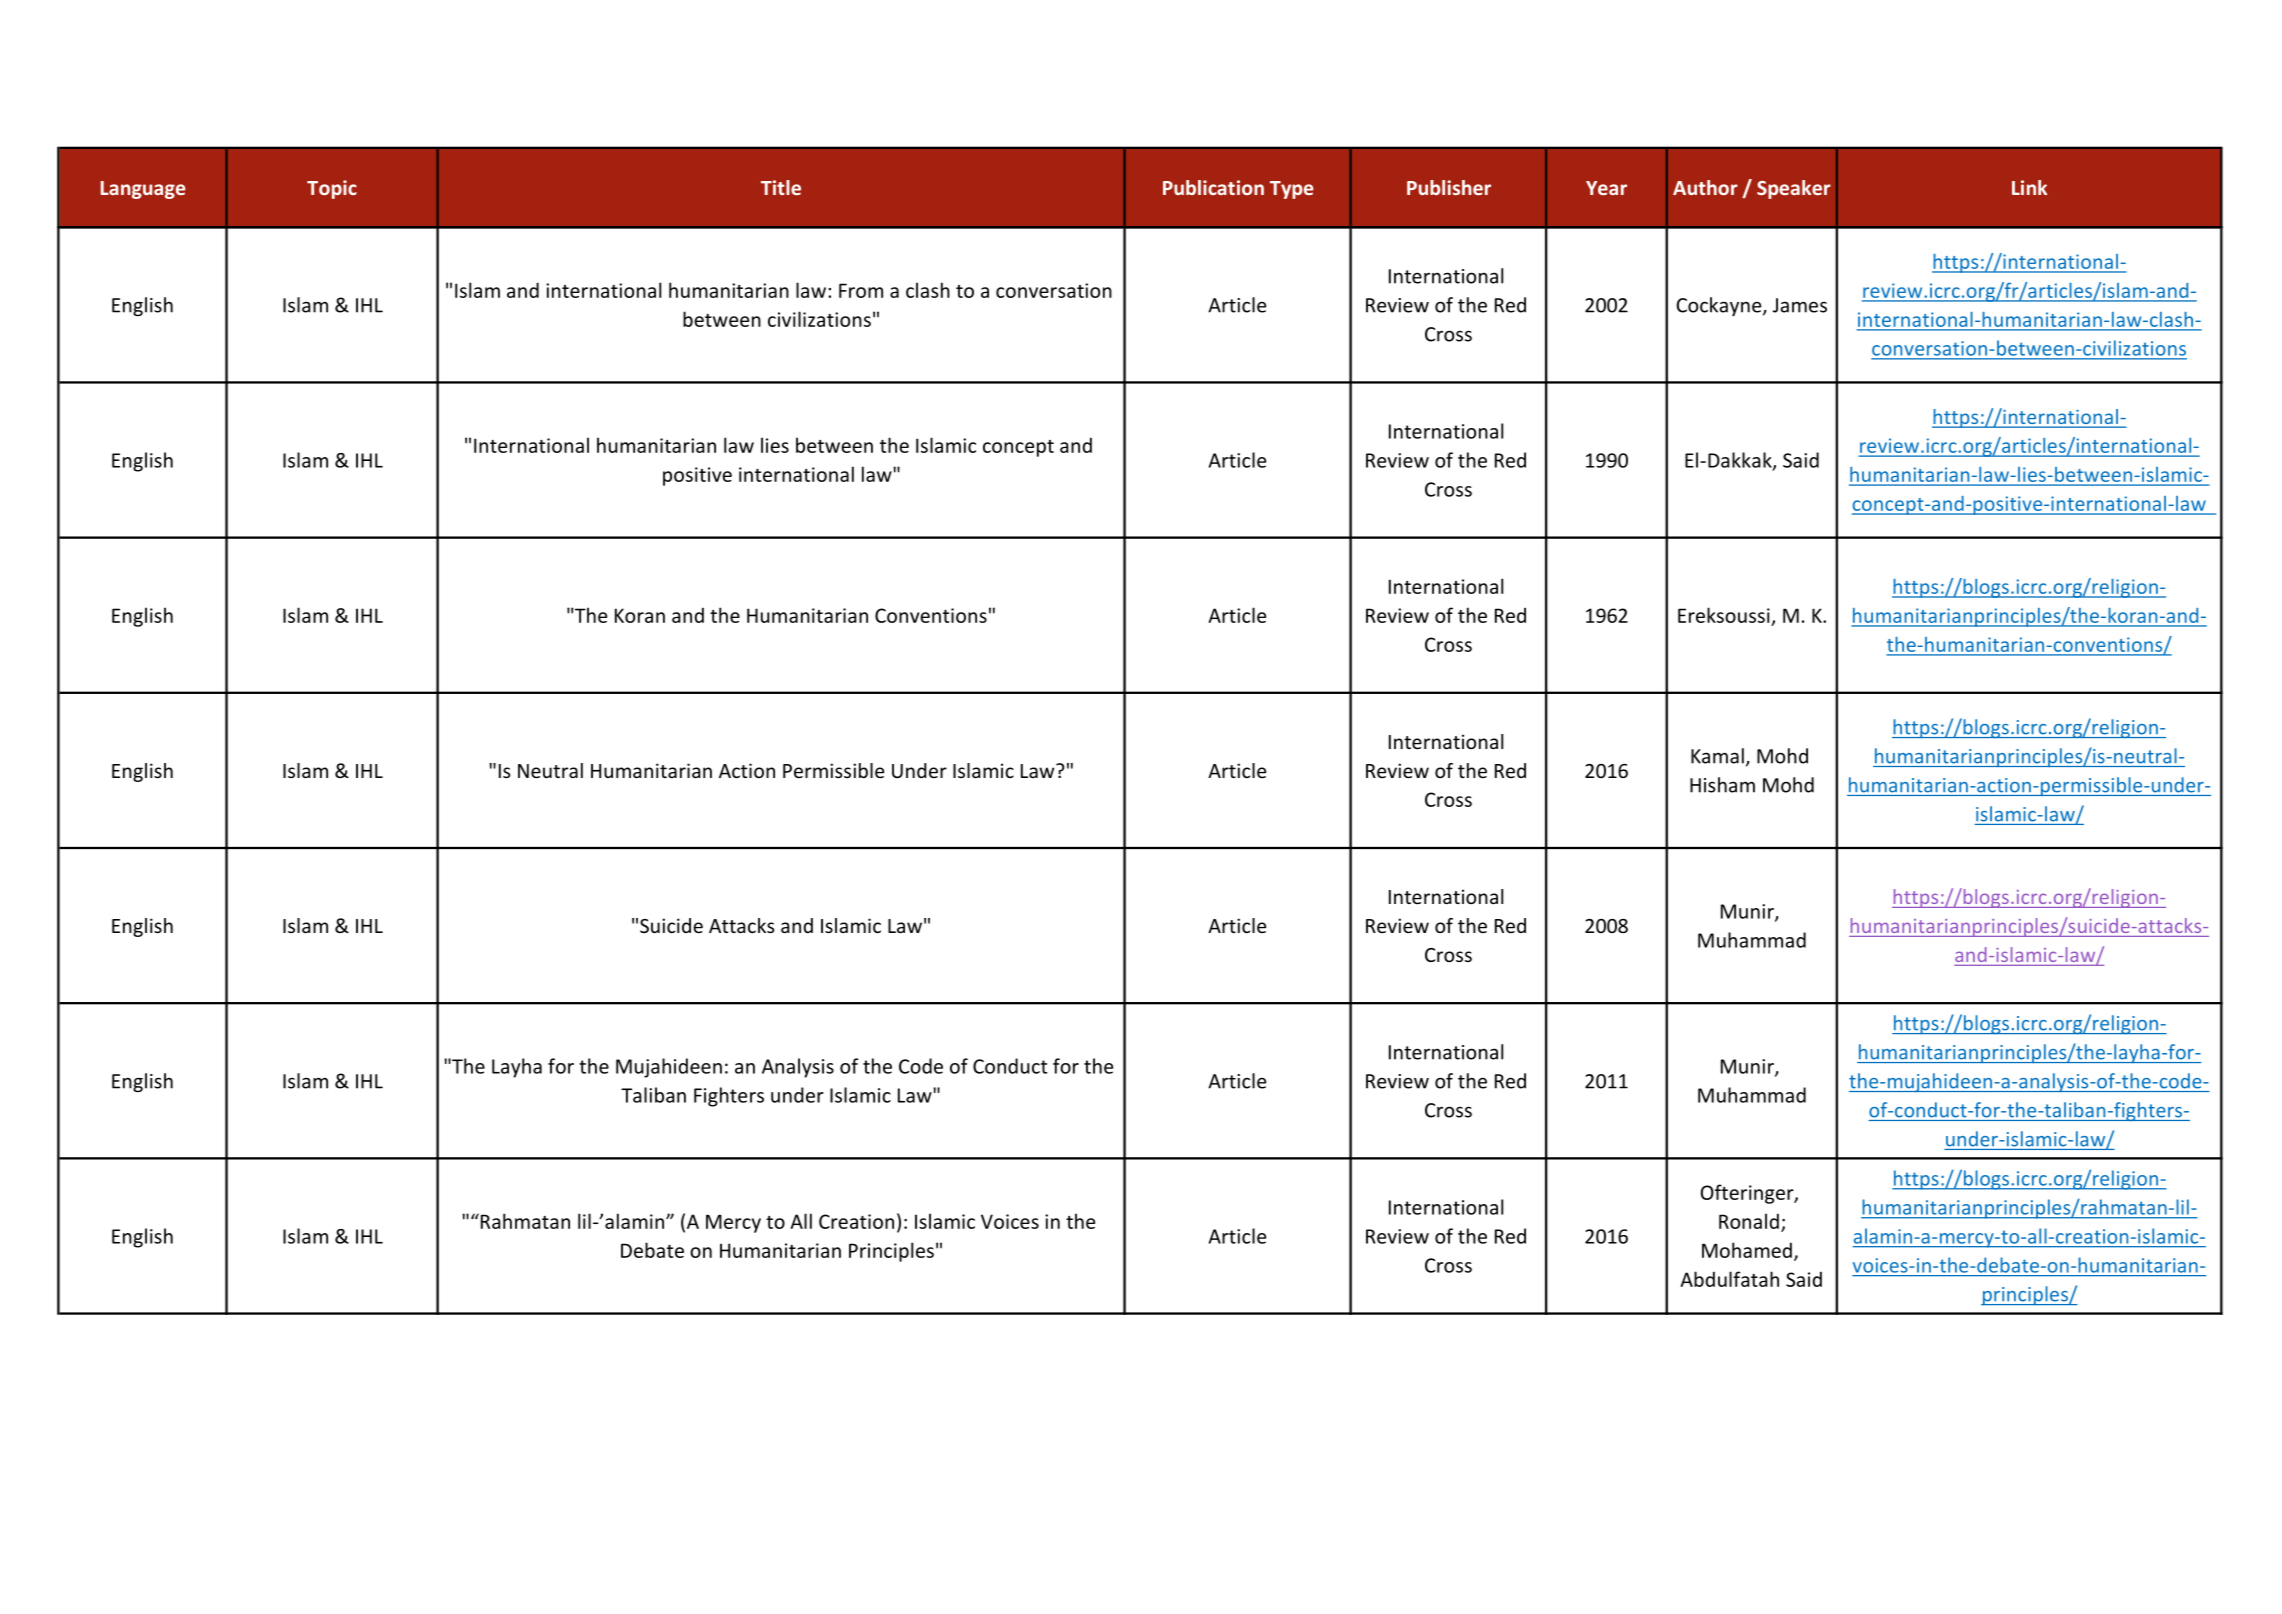 The height and width of the screenshot is (1614, 2282). Describe the element at coordinates (1747, 1250) in the screenshot. I see `Mohamed` at that location.
